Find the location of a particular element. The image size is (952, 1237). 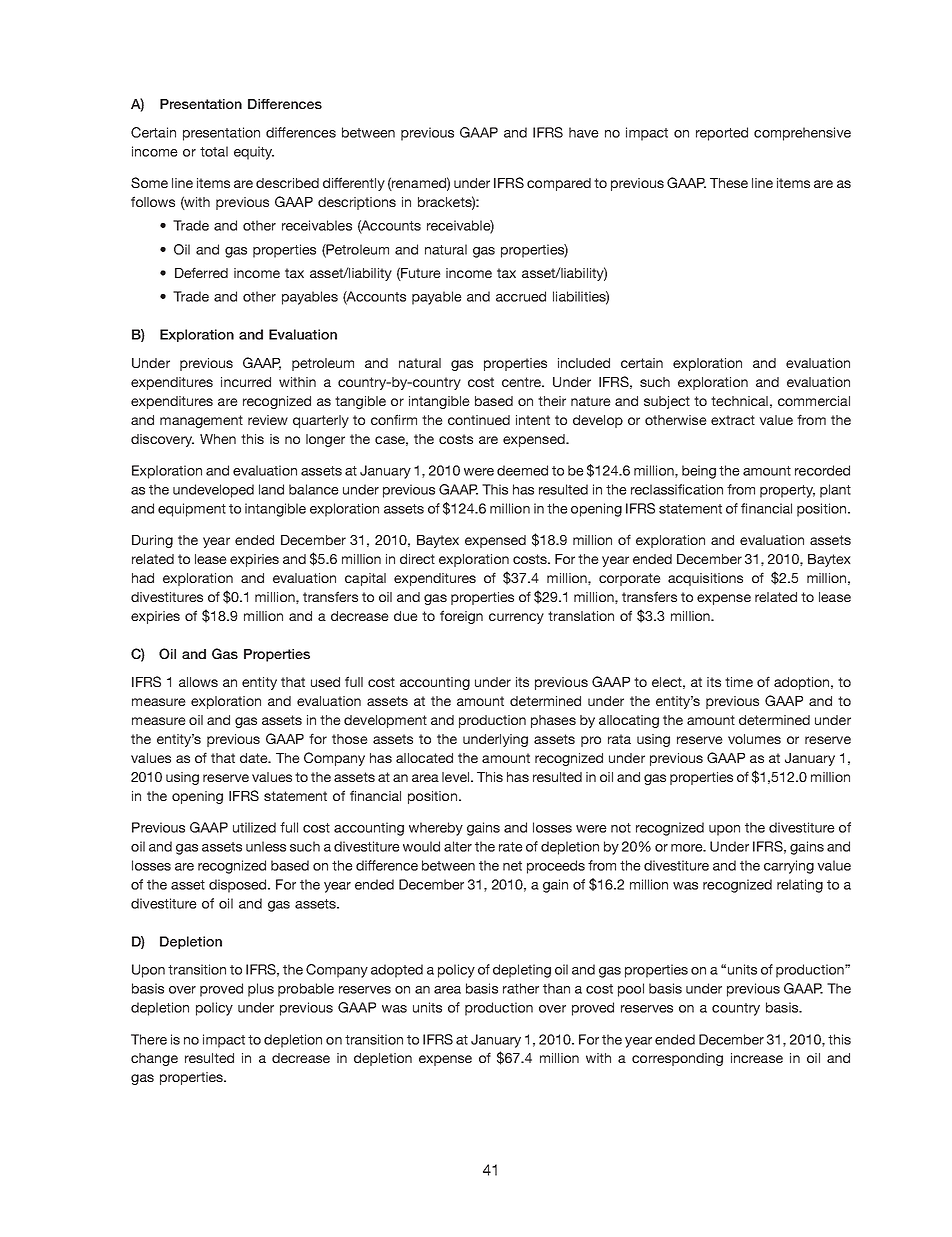

extract is located at coordinates (733, 420).
